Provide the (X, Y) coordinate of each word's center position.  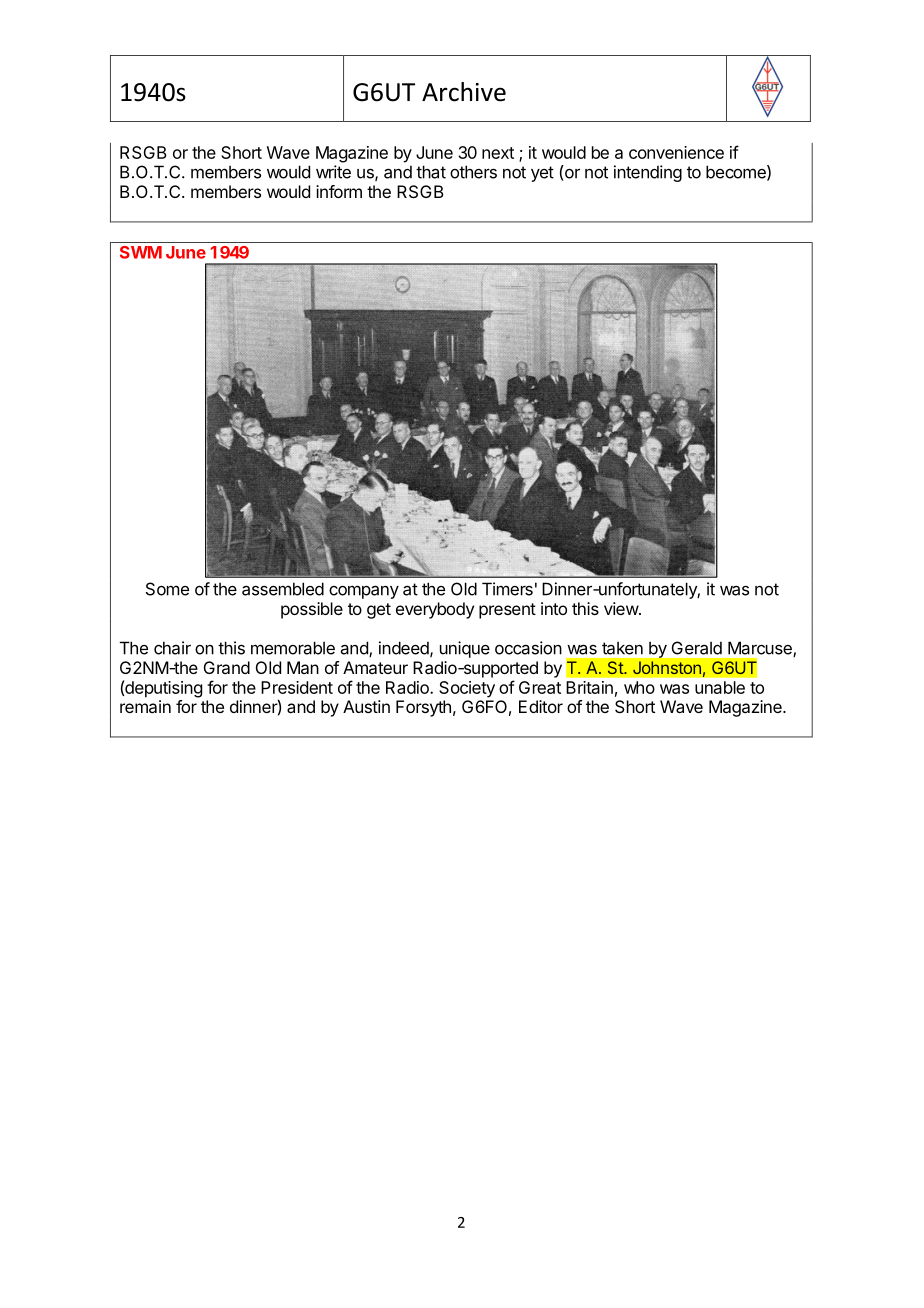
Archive (464, 92)
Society (467, 689)
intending (648, 173)
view (622, 608)
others (473, 172)
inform (339, 191)
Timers (507, 589)
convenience (676, 152)
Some (167, 589)
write (333, 172)
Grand (227, 667)
